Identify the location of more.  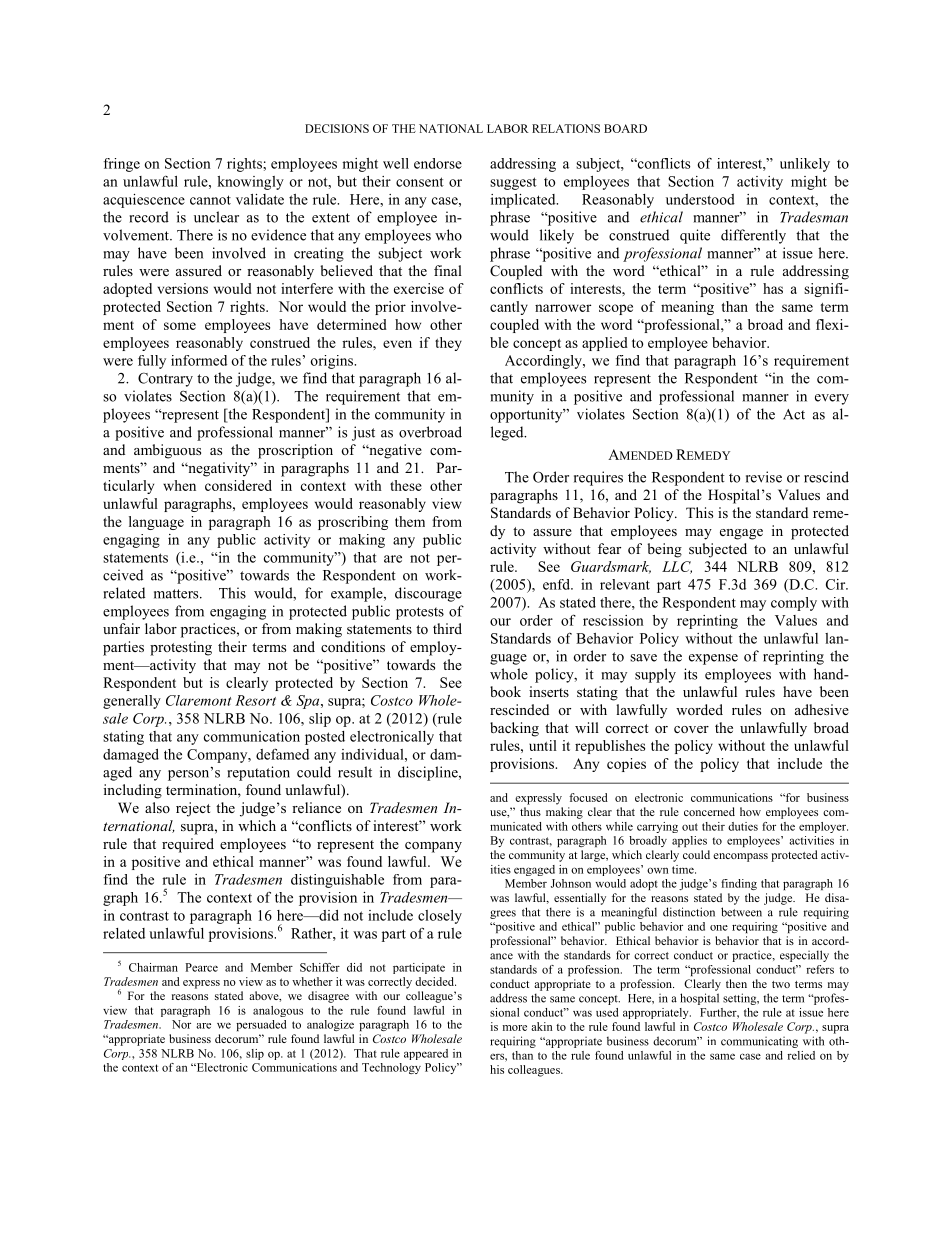
(515, 1028).
